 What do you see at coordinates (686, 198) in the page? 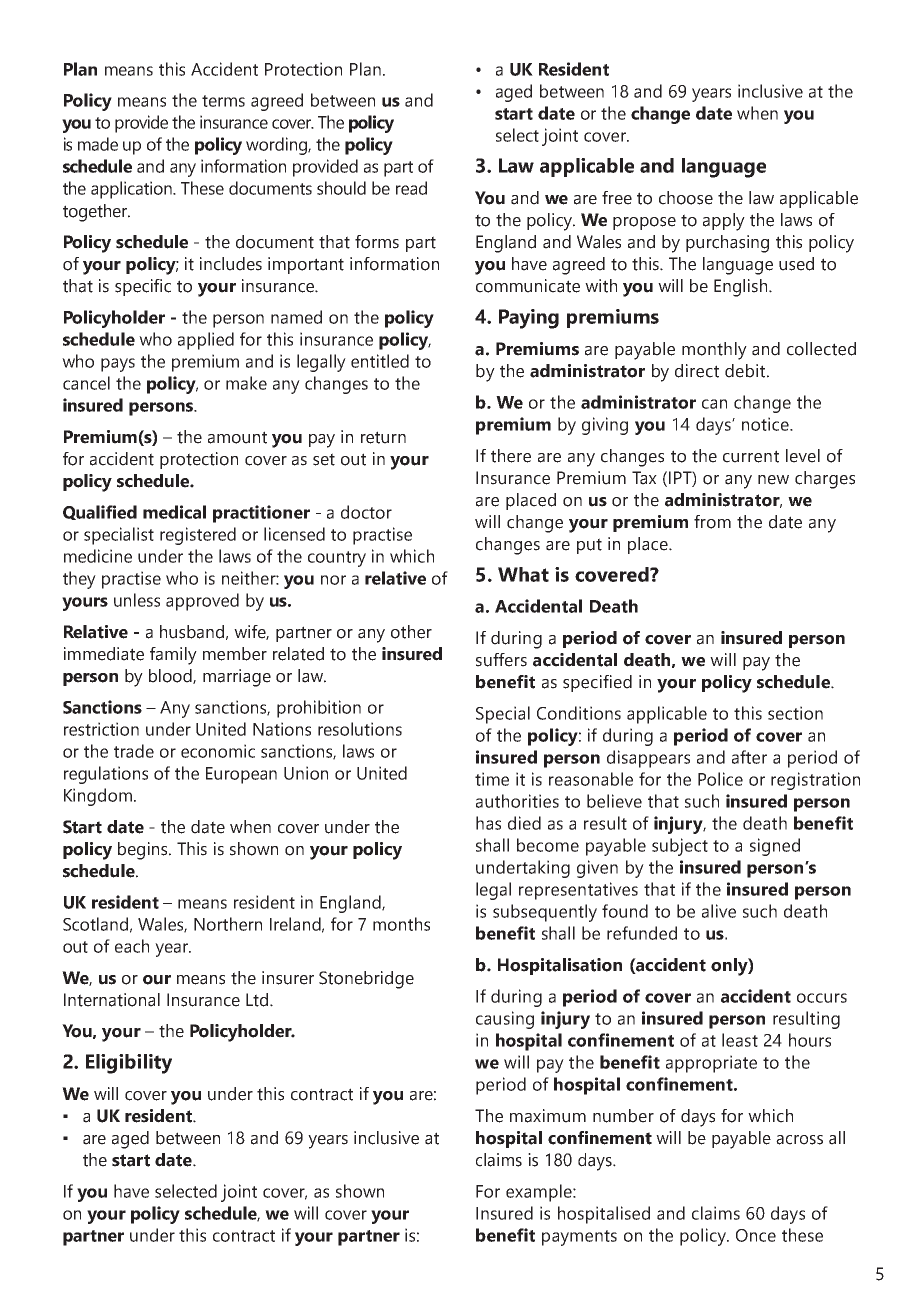
I see `choose` at bounding box center [686, 198].
